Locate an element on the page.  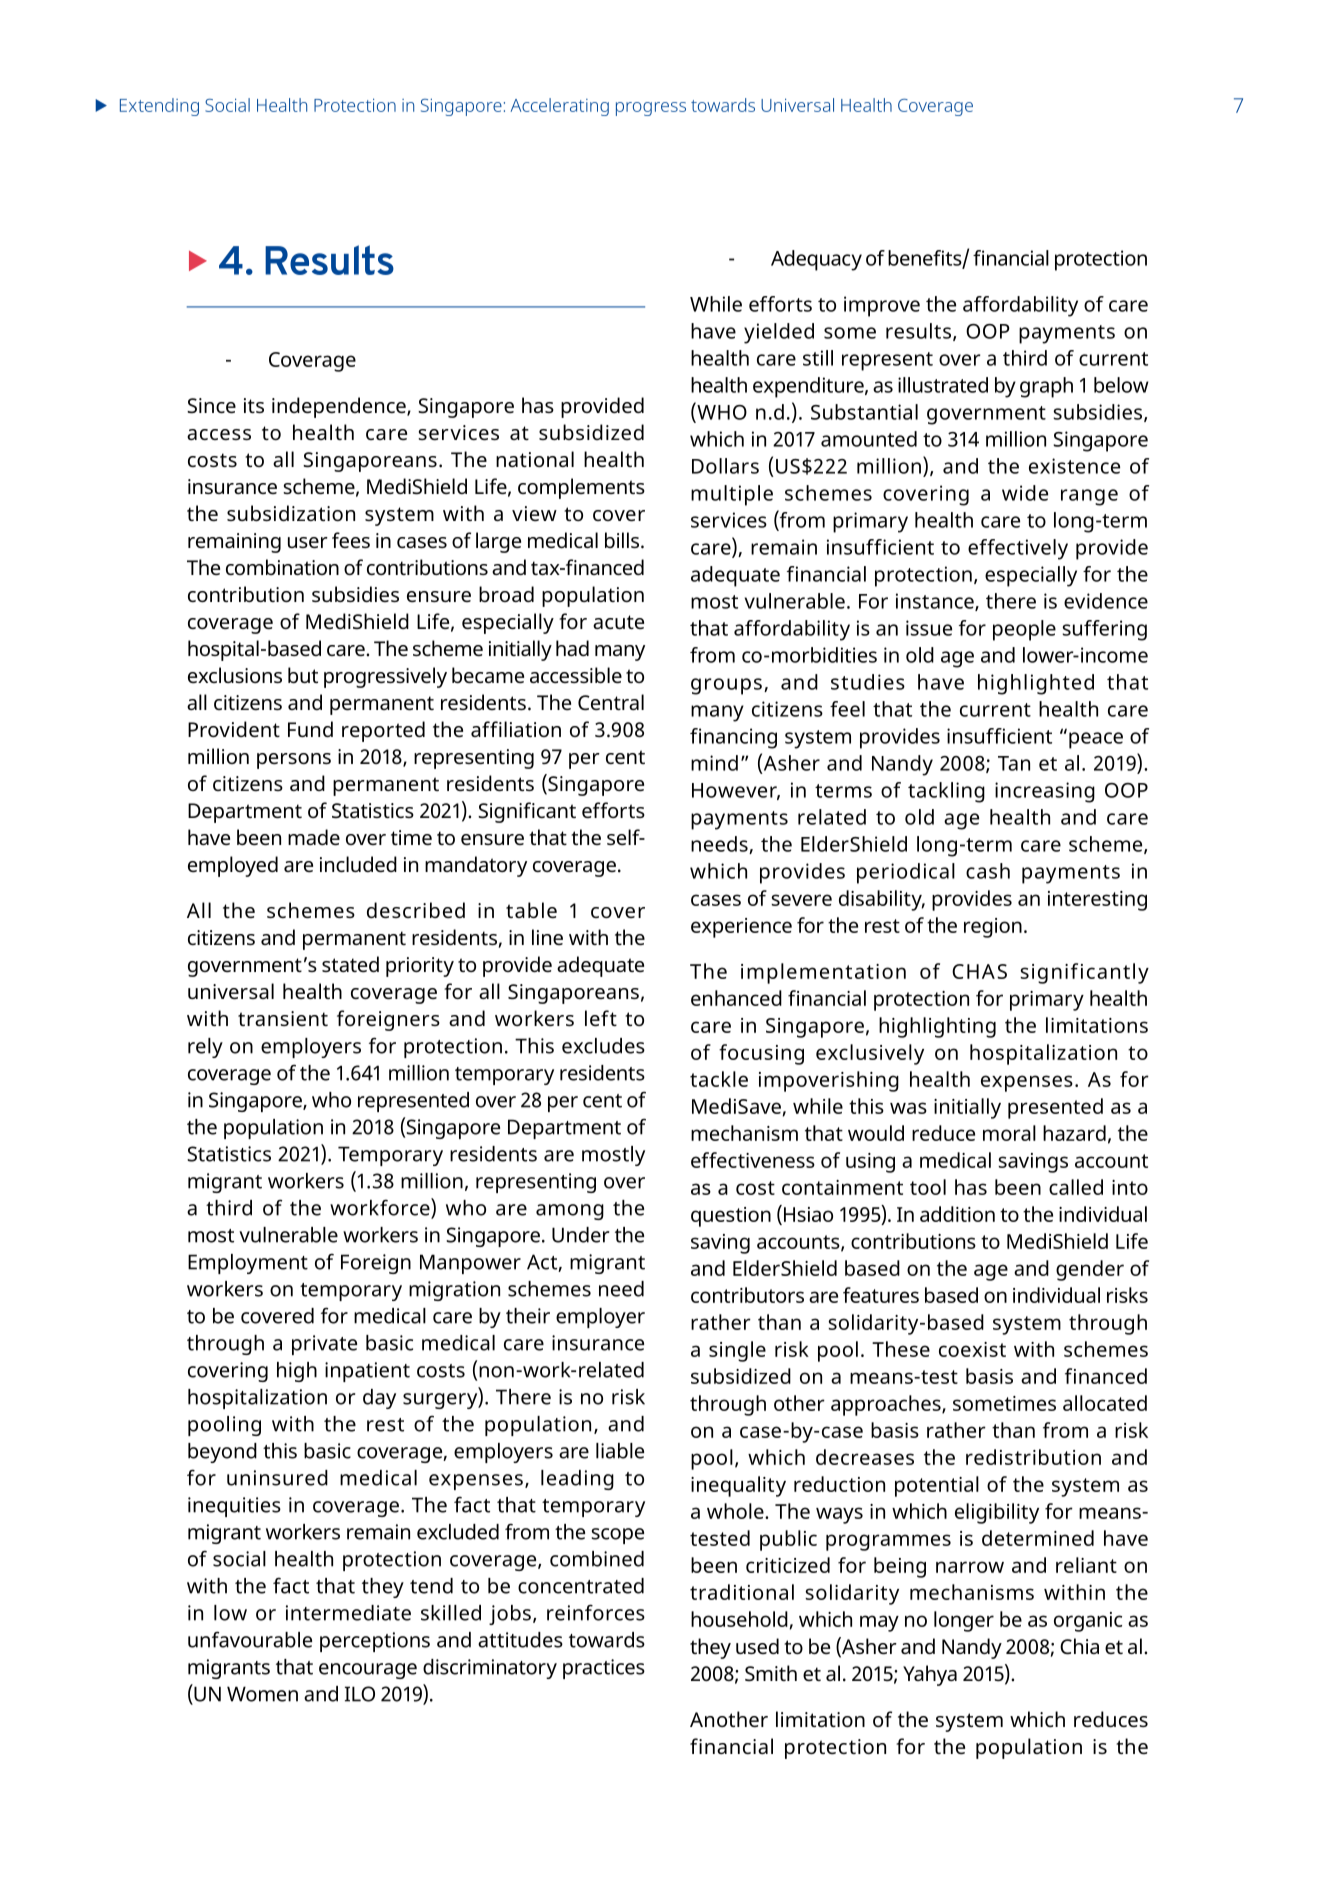
perceptions is located at coordinates (375, 1642).
